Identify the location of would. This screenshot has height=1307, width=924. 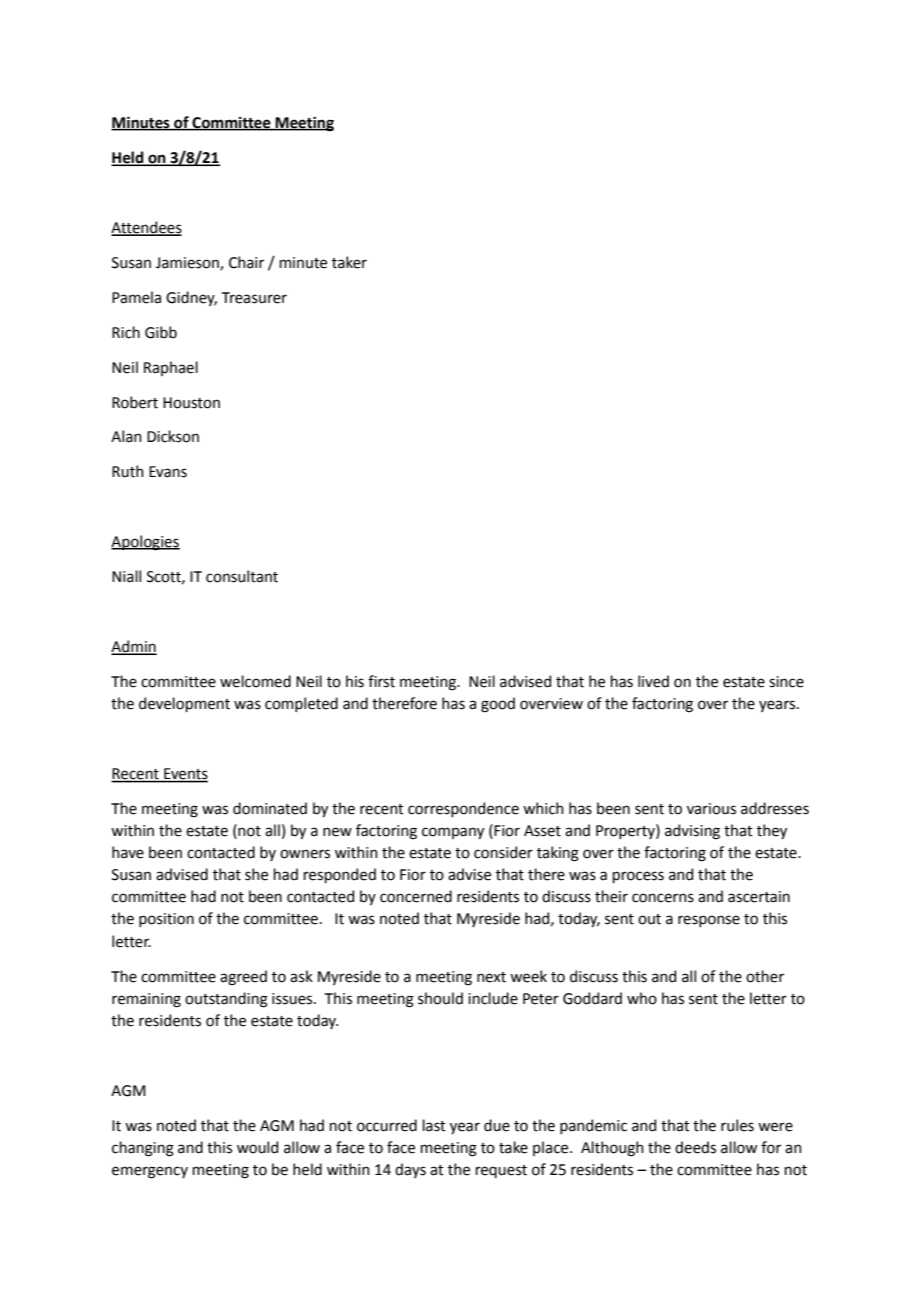
(257, 1147).
